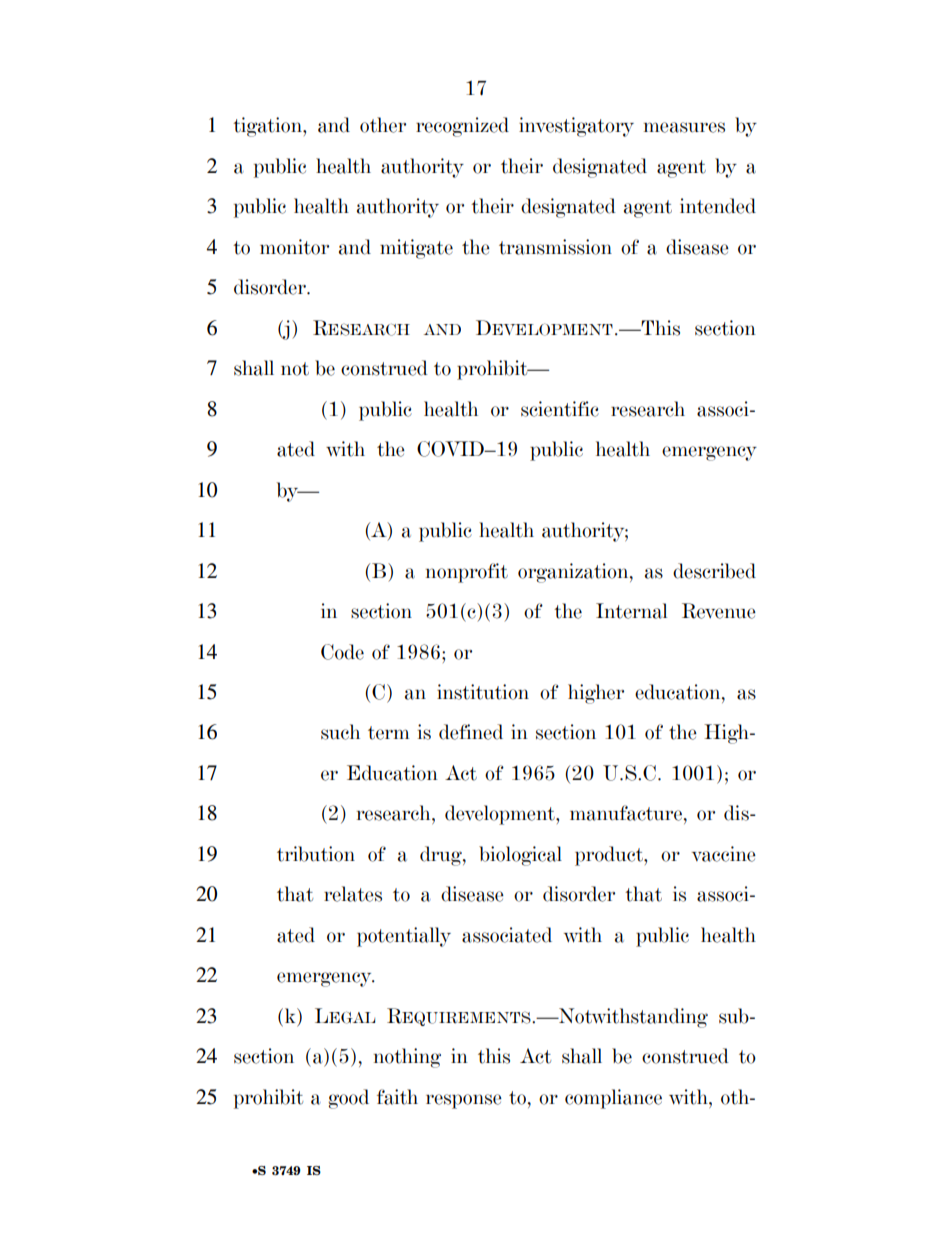  Describe the element at coordinates (294, 247) in the page. I see `monitor` at that location.
